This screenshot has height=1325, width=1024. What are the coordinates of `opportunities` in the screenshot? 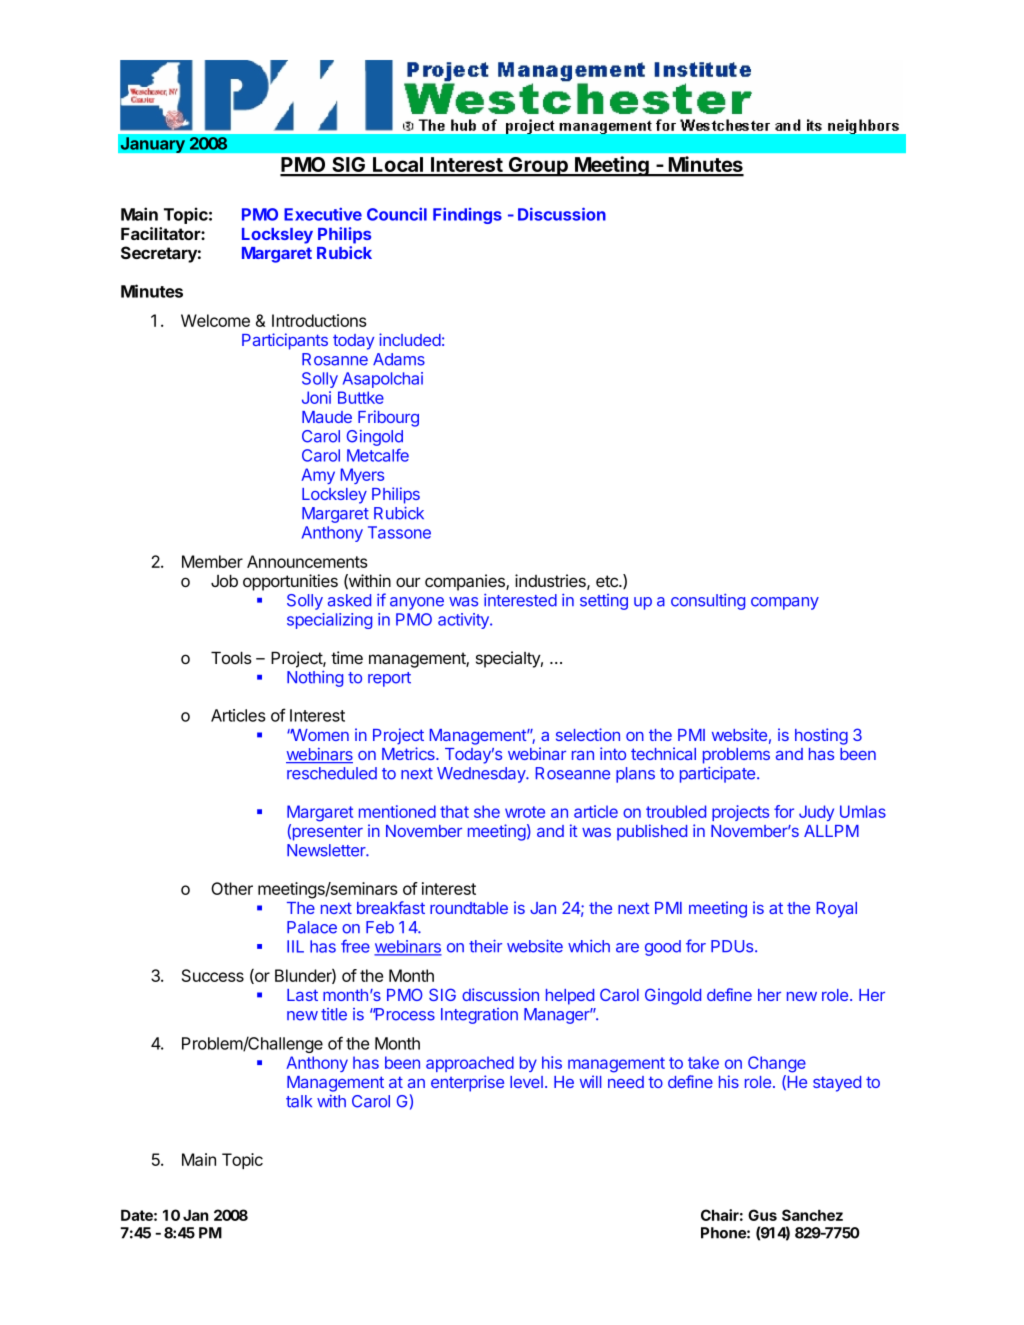 It's located at (290, 582).
